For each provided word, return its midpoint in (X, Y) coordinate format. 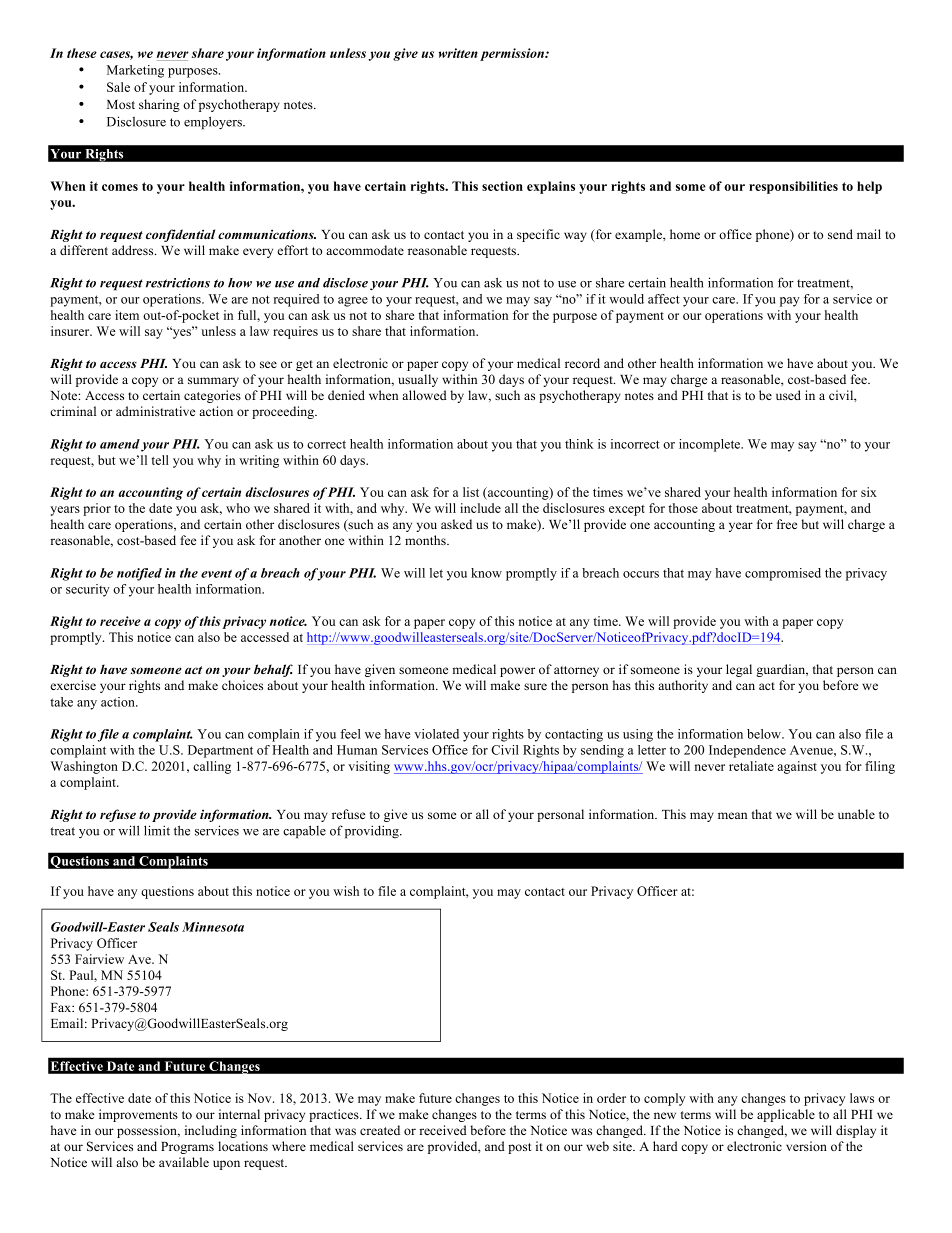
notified (139, 574)
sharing (159, 105)
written (458, 53)
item (127, 315)
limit (157, 830)
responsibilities (793, 187)
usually (418, 380)
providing (373, 832)
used (788, 395)
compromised (783, 574)
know (486, 573)
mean (732, 815)
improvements (138, 1115)
